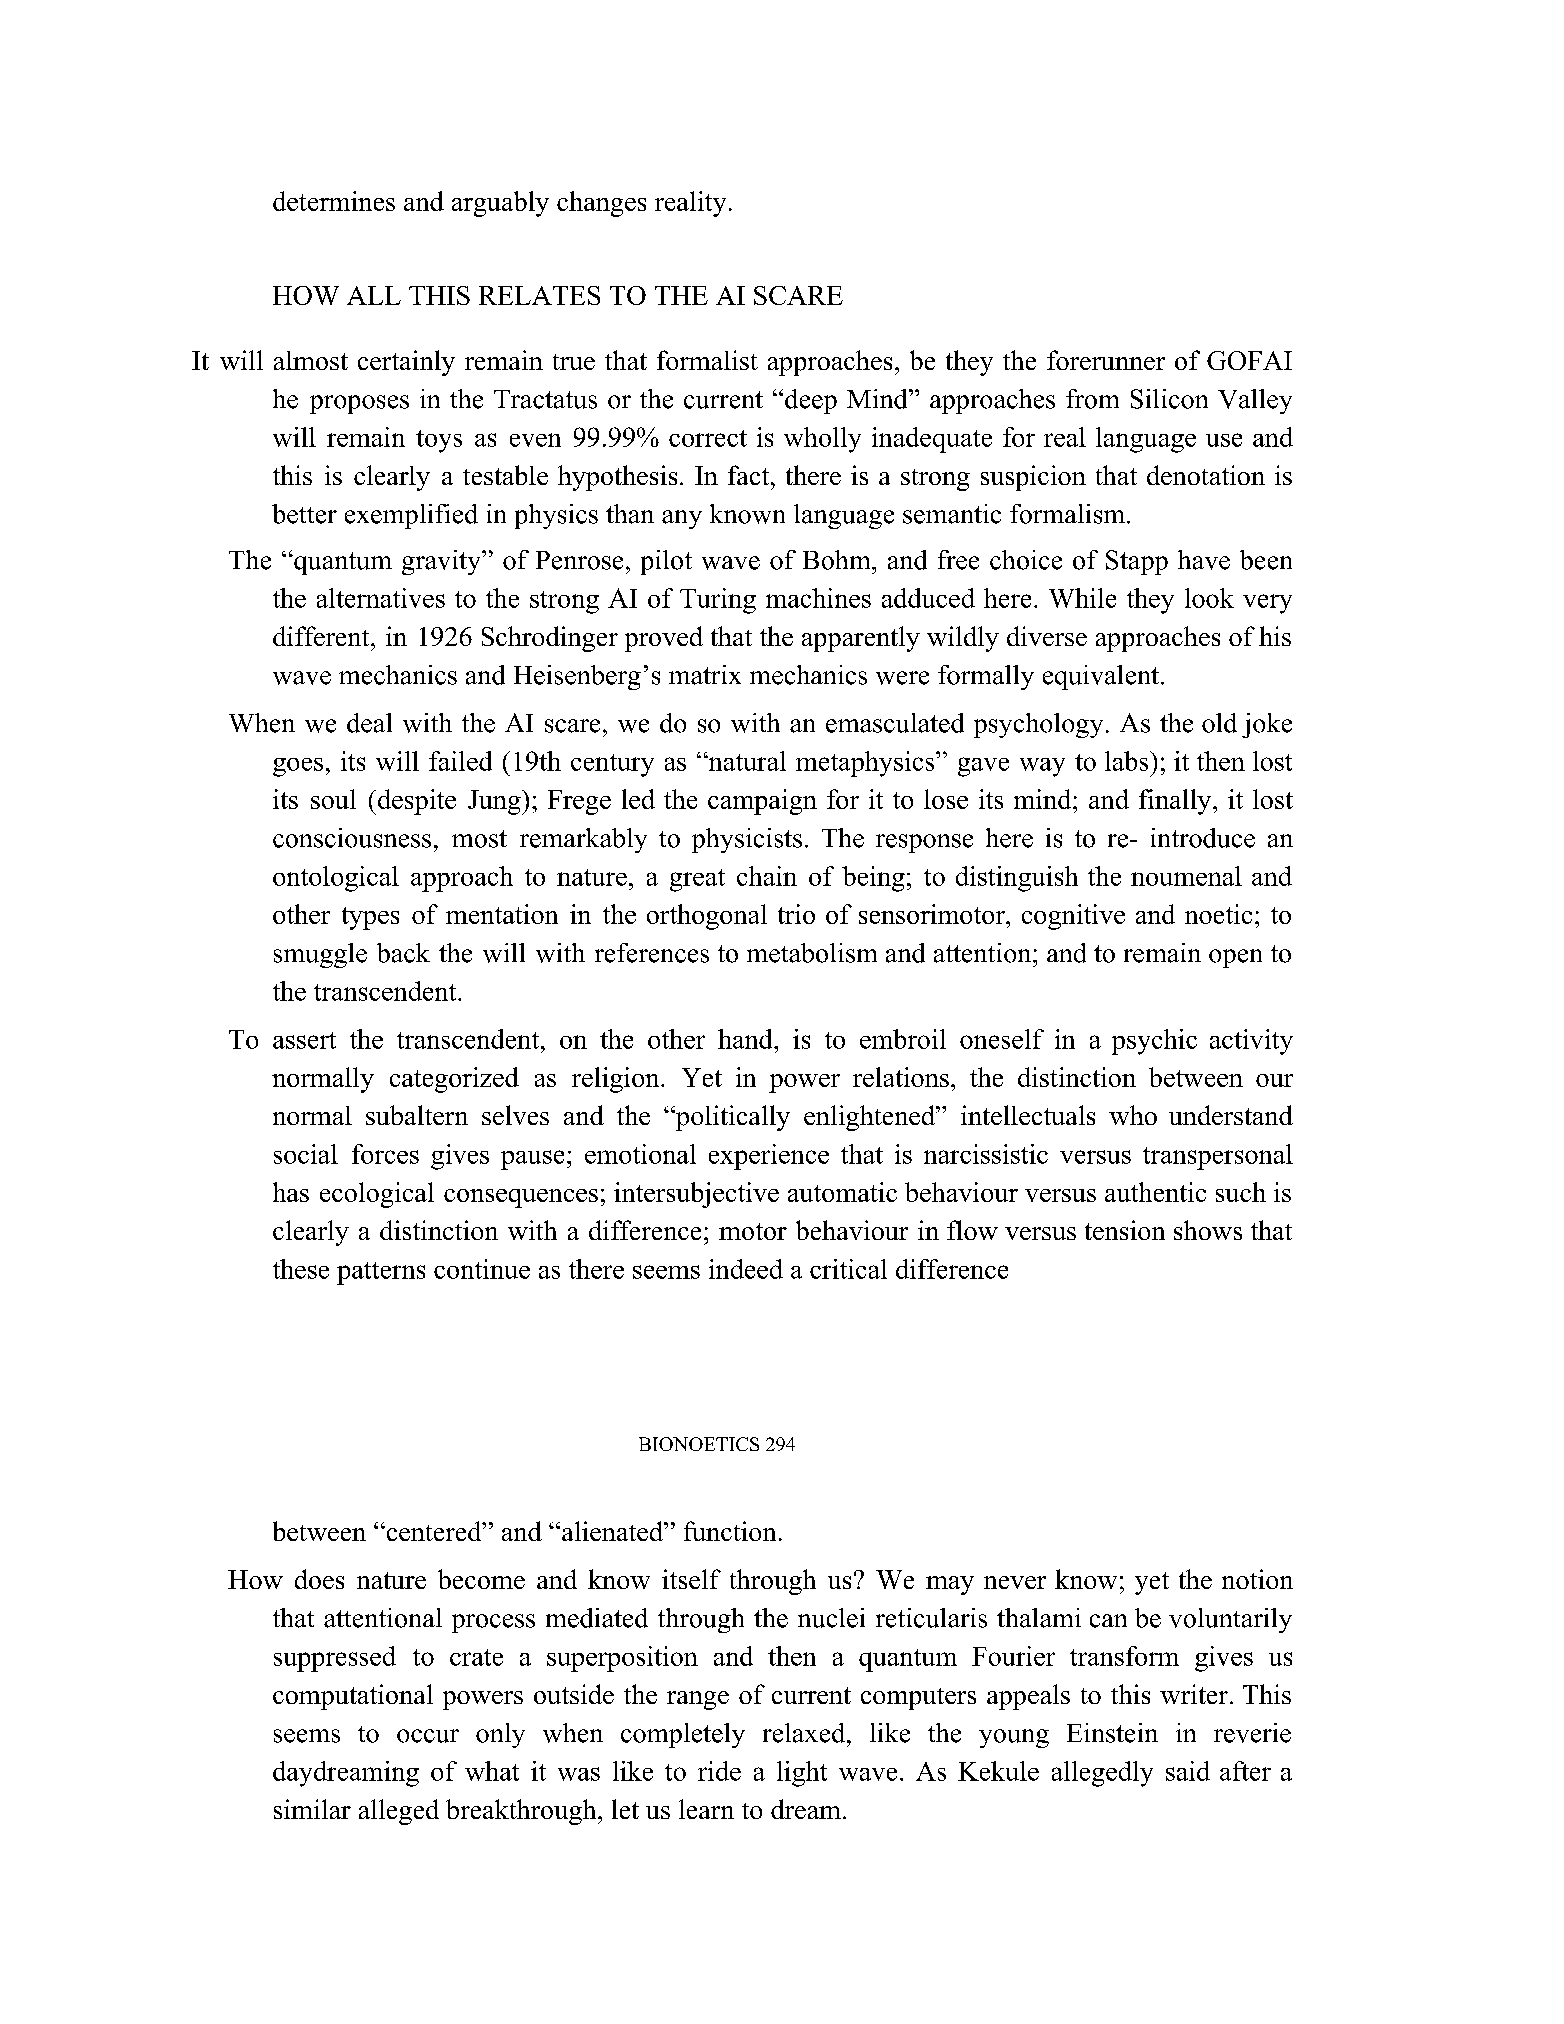 This screenshot has width=1564, height=2024. I want to click on forerunner, so click(1106, 360).
